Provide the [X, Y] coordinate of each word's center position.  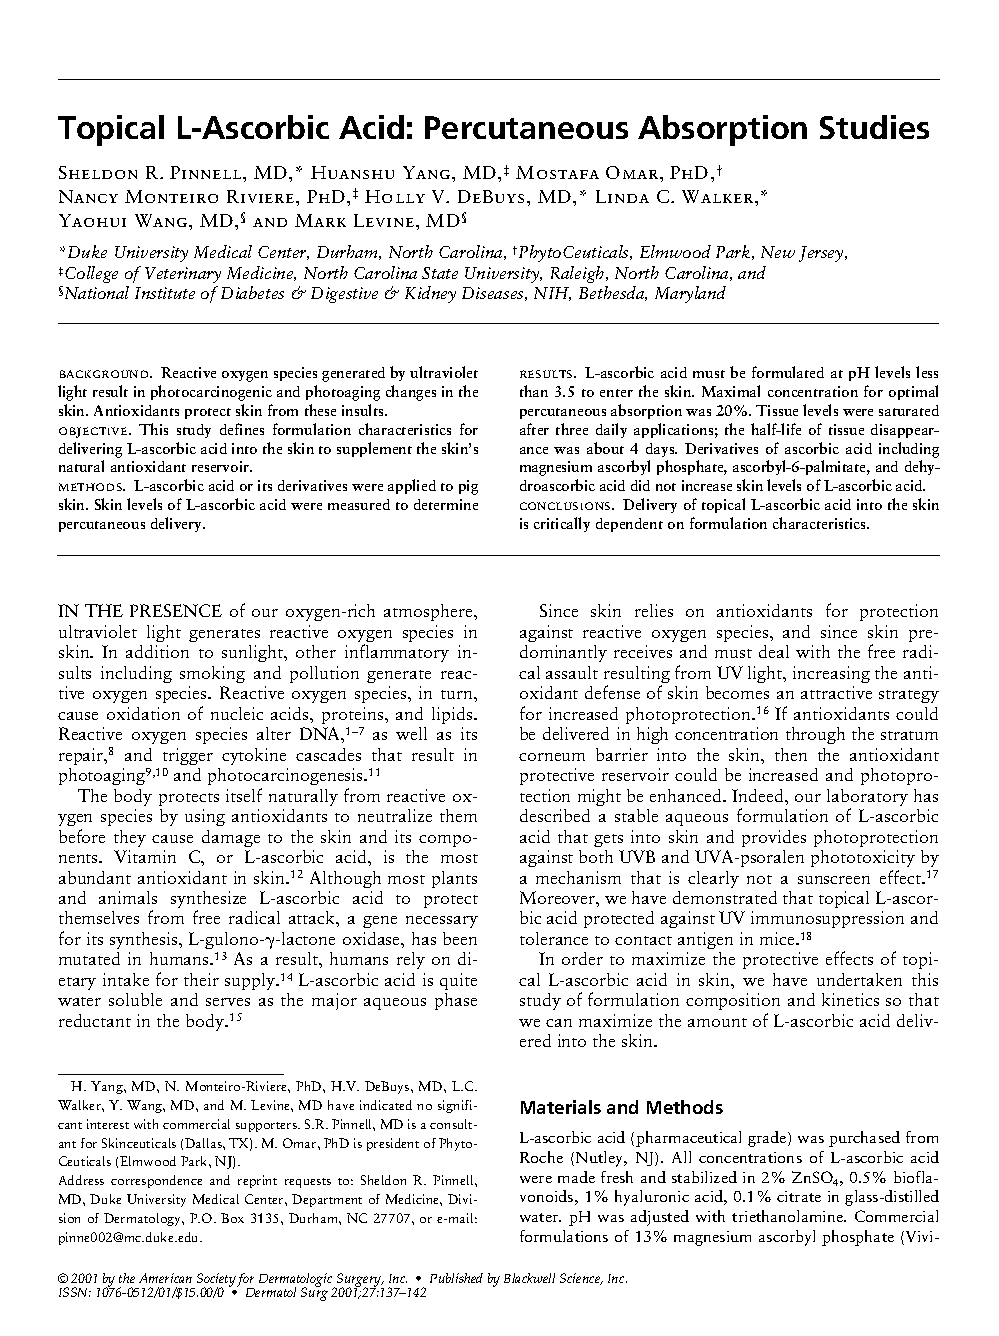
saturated [909, 410]
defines [242, 429]
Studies [874, 127]
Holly [395, 196]
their [201, 979]
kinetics [850, 999]
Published [456, 1278]
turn [458, 694]
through [815, 735]
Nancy [88, 196]
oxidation [143, 713]
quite [458, 981]
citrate [799, 1196]
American [165, 1278]
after [534, 429]
